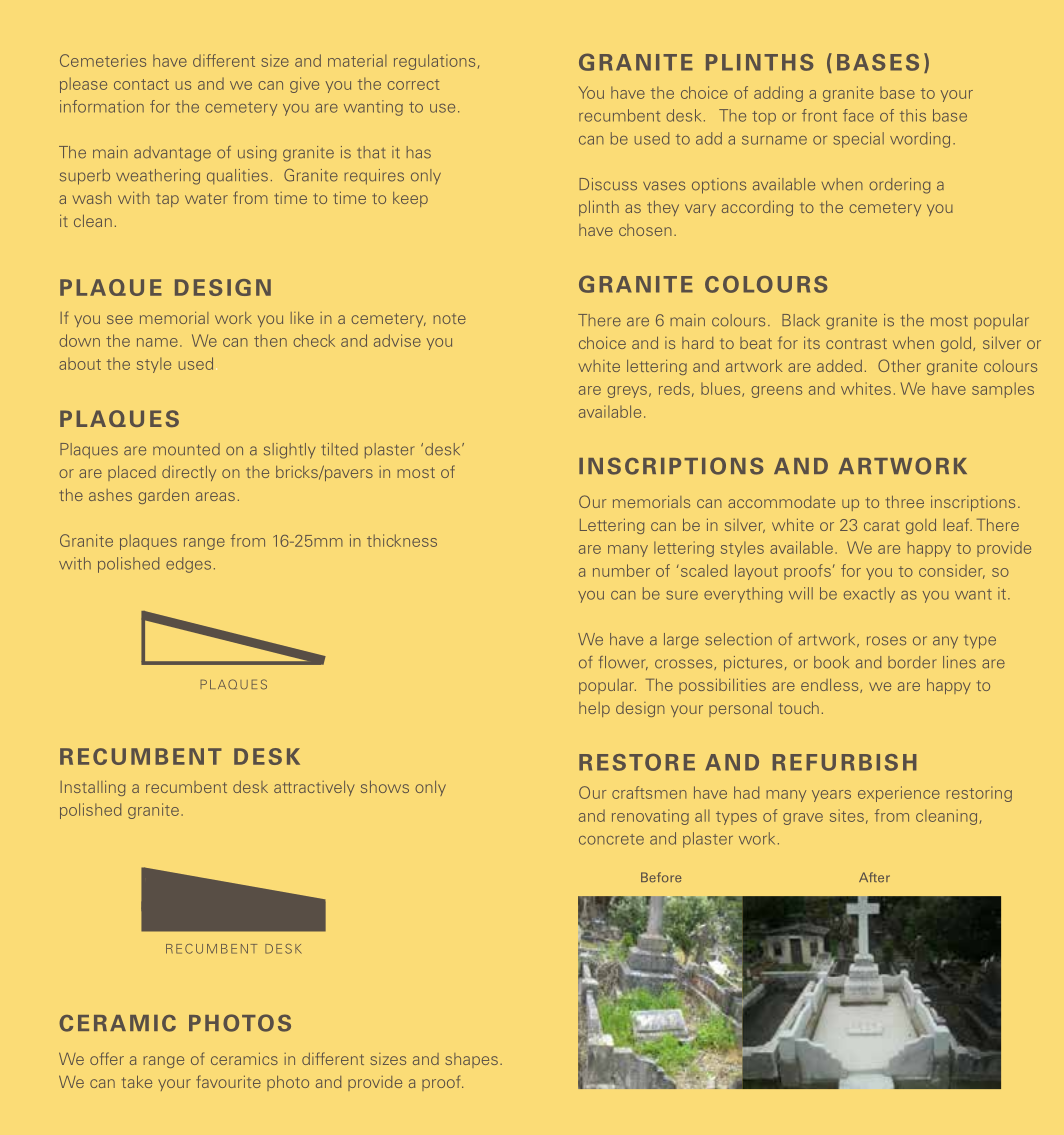 The height and width of the screenshot is (1135, 1064). I want to click on note, so click(449, 319).
